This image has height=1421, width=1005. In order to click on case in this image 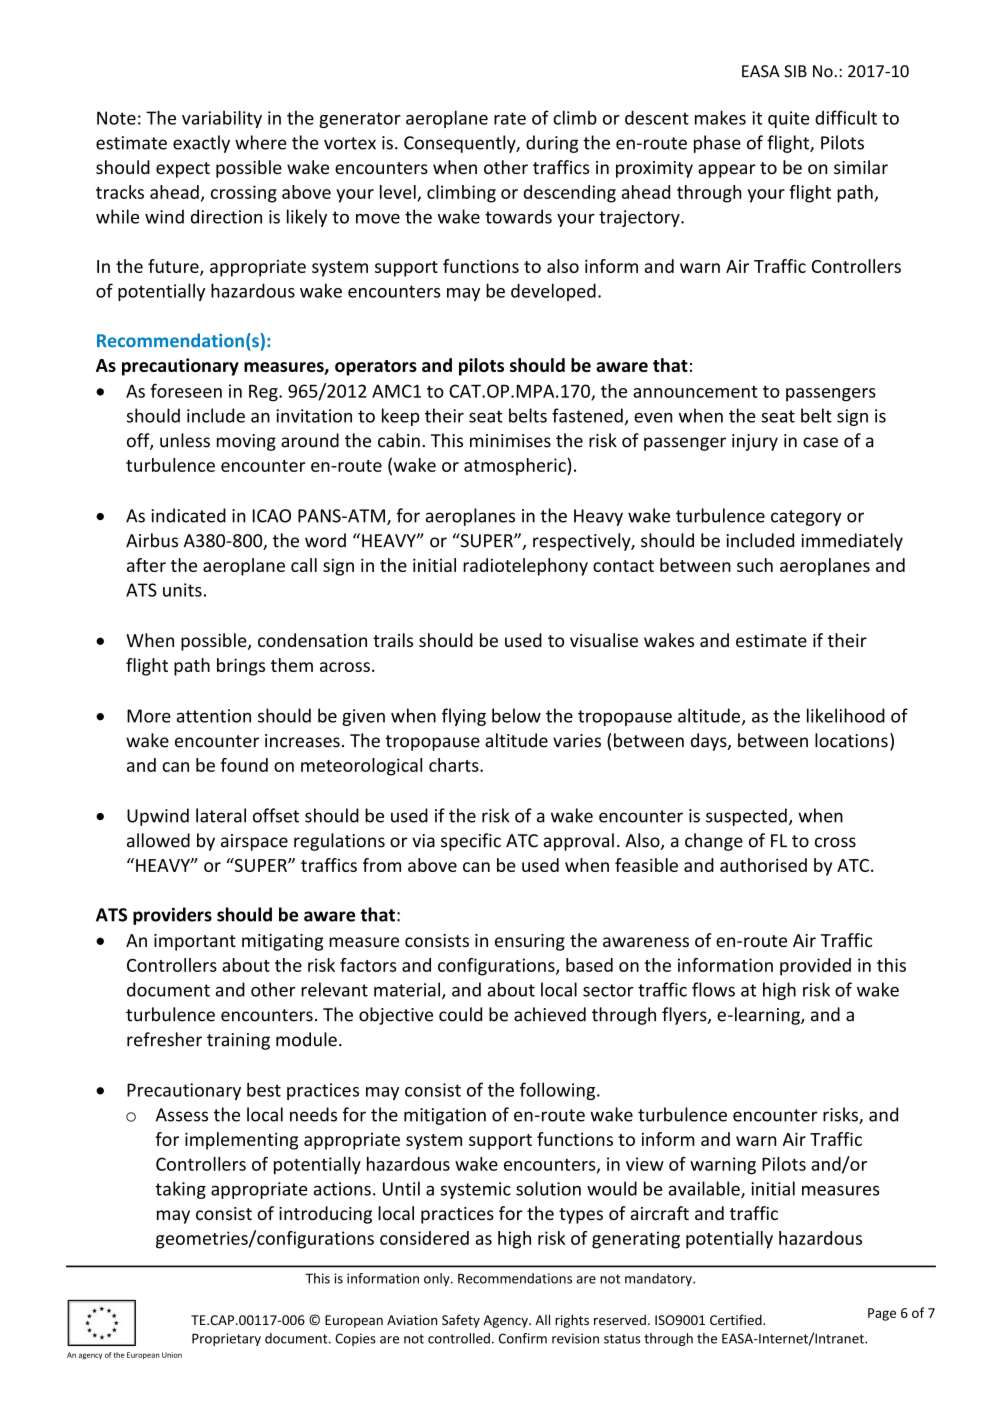, I will do `click(820, 442)`.
